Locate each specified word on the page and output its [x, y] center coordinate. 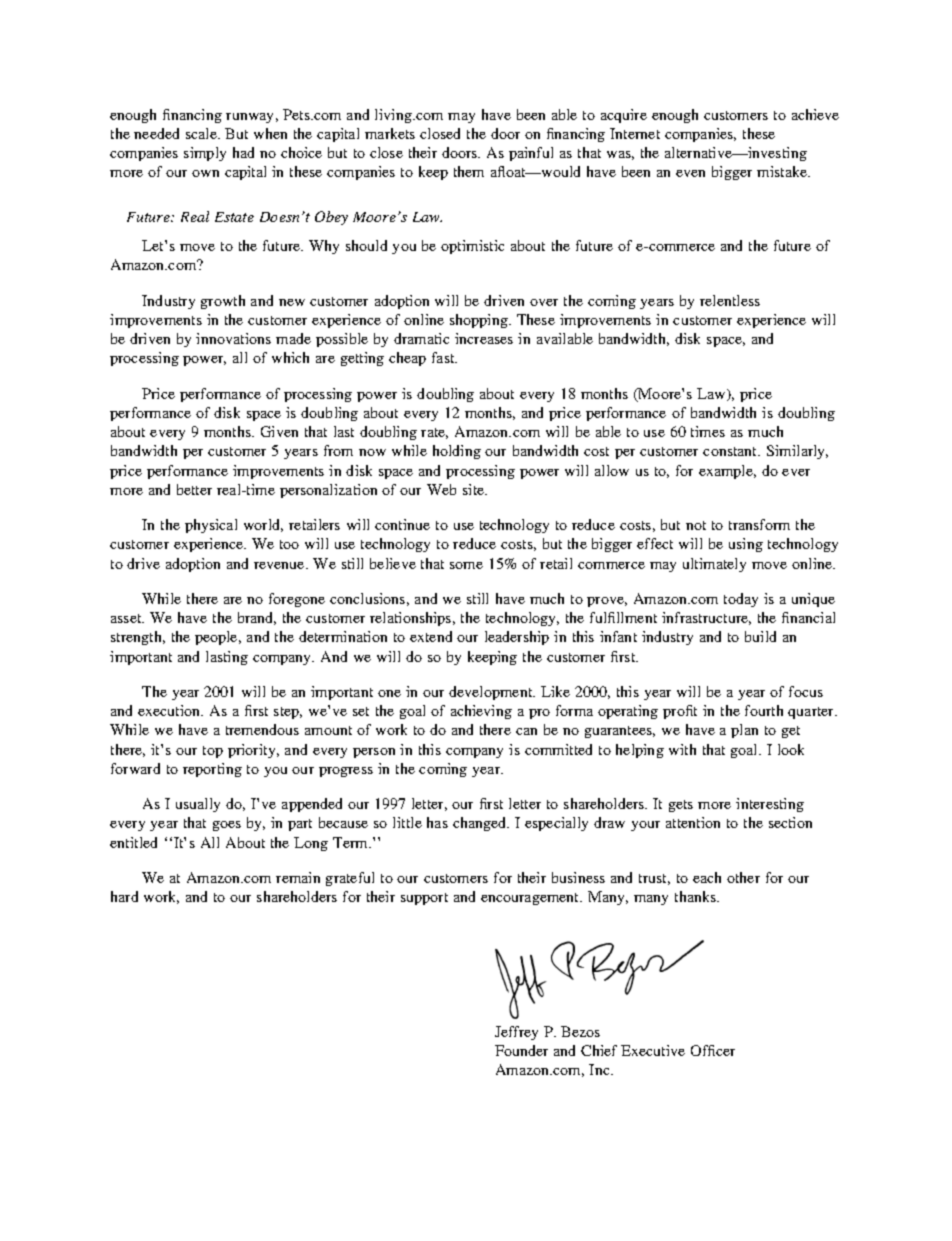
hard [124, 896]
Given [279, 431]
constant [731, 451]
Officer [713, 1050]
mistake [783, 171]
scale [202, 133]
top [213, 752]
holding [457, 452]
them [469, 171]
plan [744, 731]
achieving [481, 712]
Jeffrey [516, 1033]
